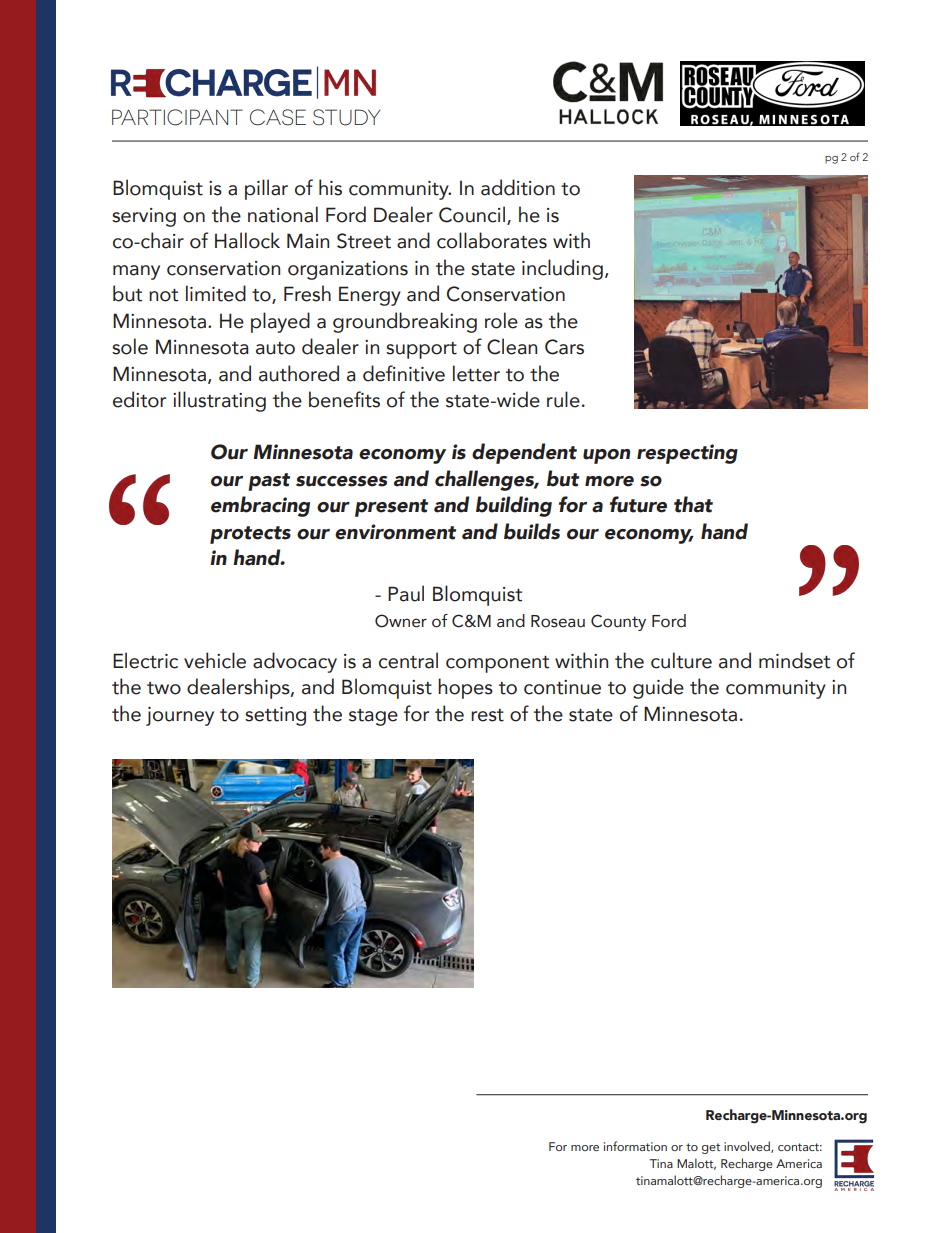 The width and height of the image is (952, 1233). I want to click on stage, so click(373, 717).
